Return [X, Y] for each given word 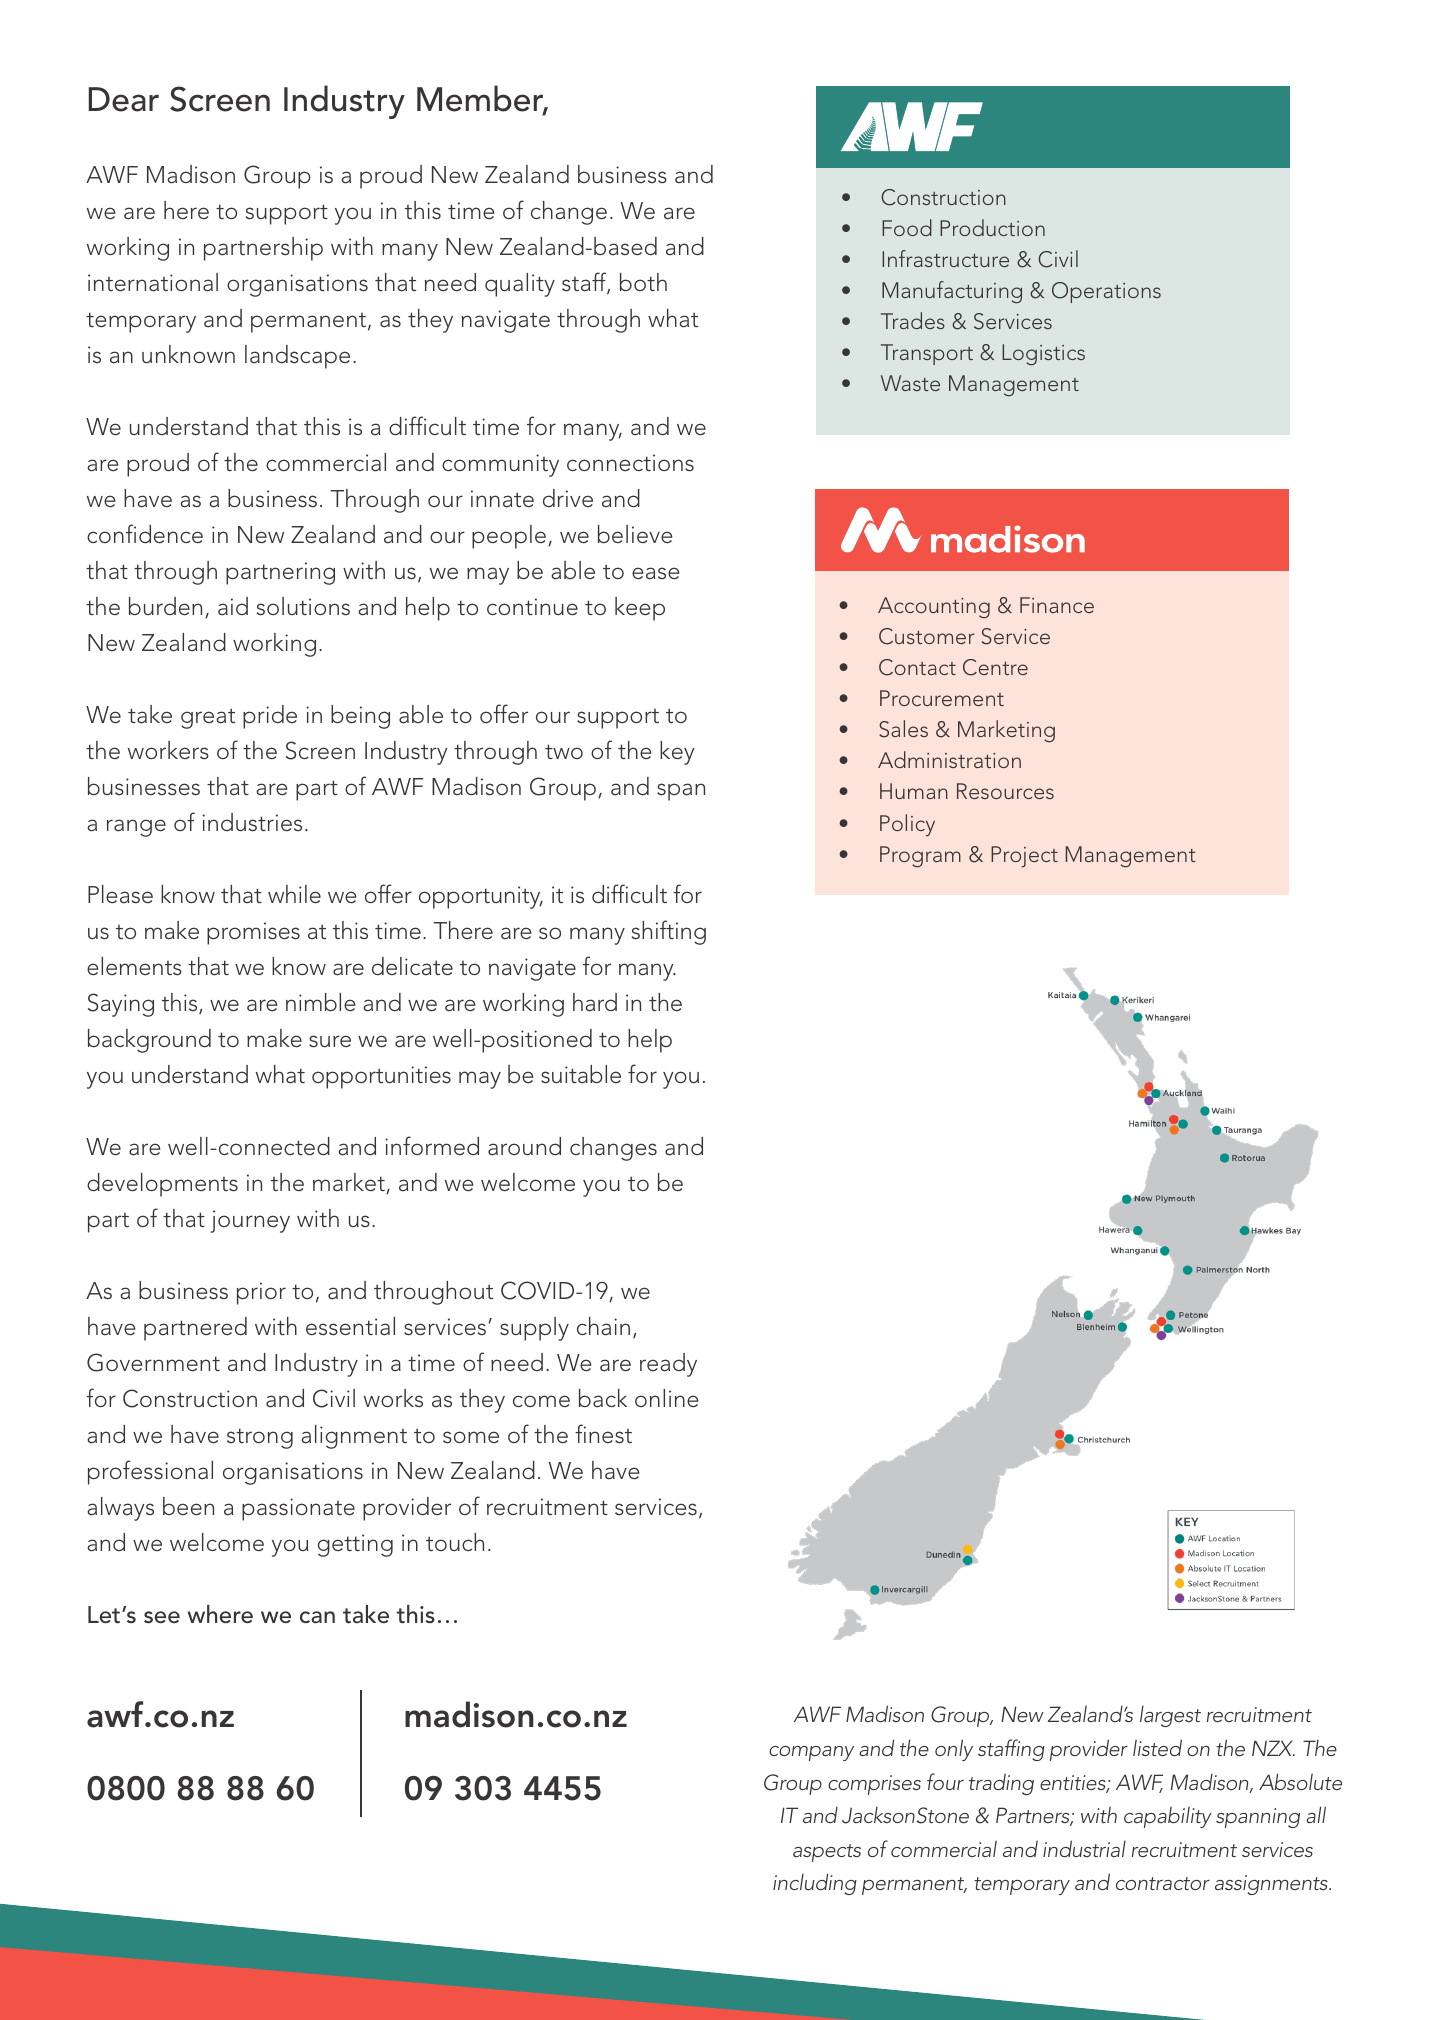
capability [1168, 1817]
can [317, 1617]
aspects [827, 1853]
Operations [1106, 292]
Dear [124, 99]
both [643, 282]
